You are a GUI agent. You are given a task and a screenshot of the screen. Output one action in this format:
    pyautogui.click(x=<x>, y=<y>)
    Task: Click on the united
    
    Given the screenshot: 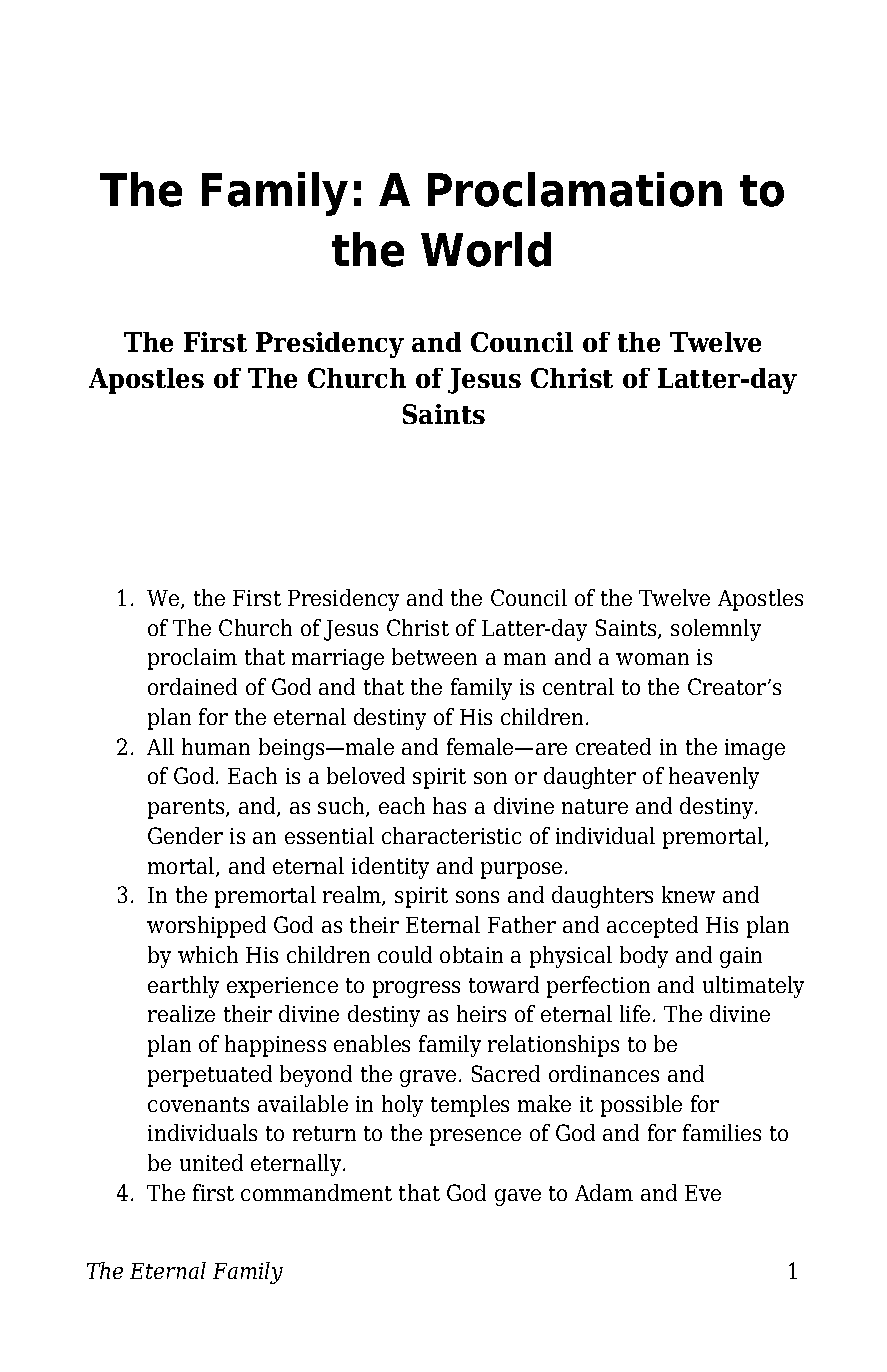 What is the action you would take?
    pyautogui.click(x=211, y=1162)
